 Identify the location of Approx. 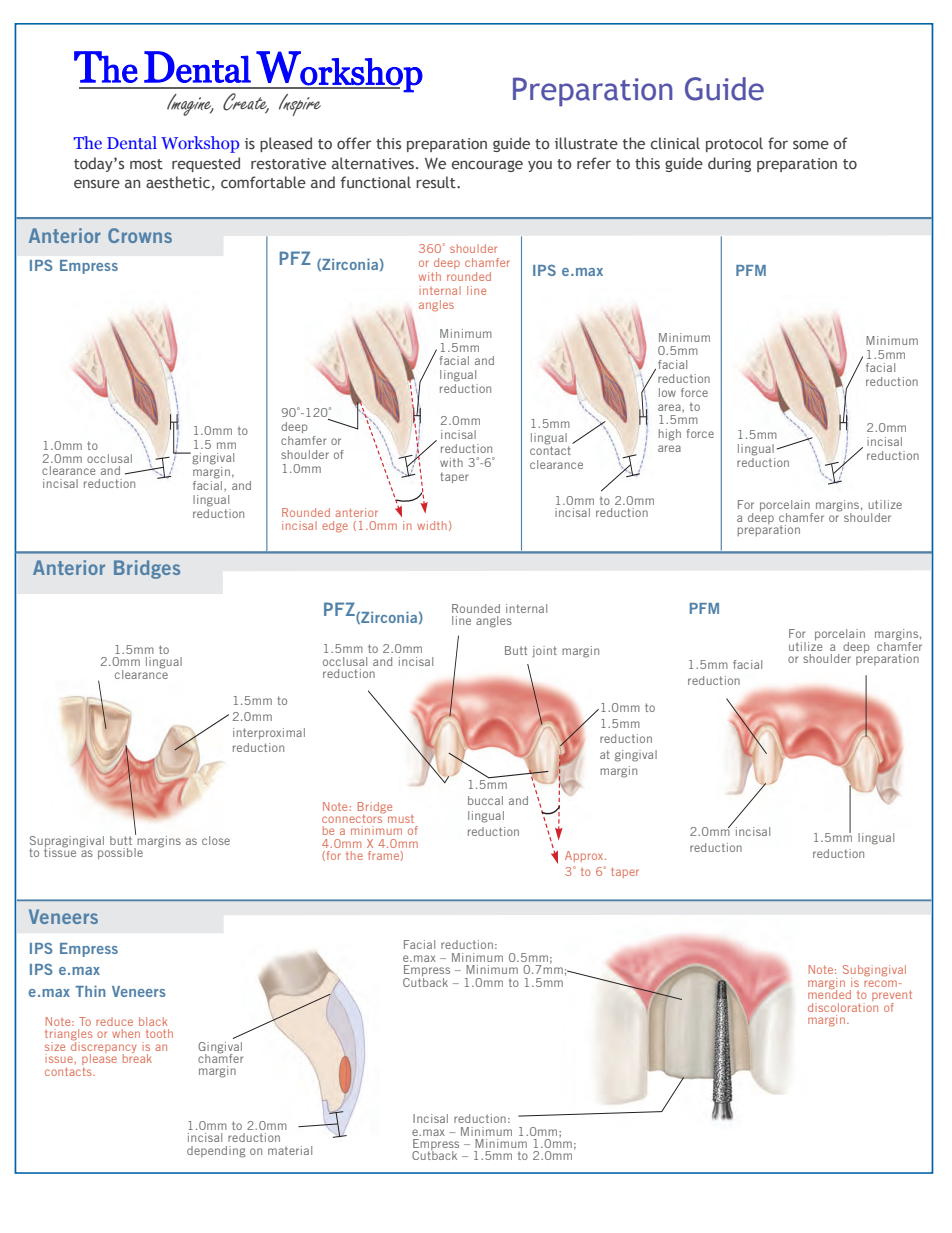
(585, 856).
